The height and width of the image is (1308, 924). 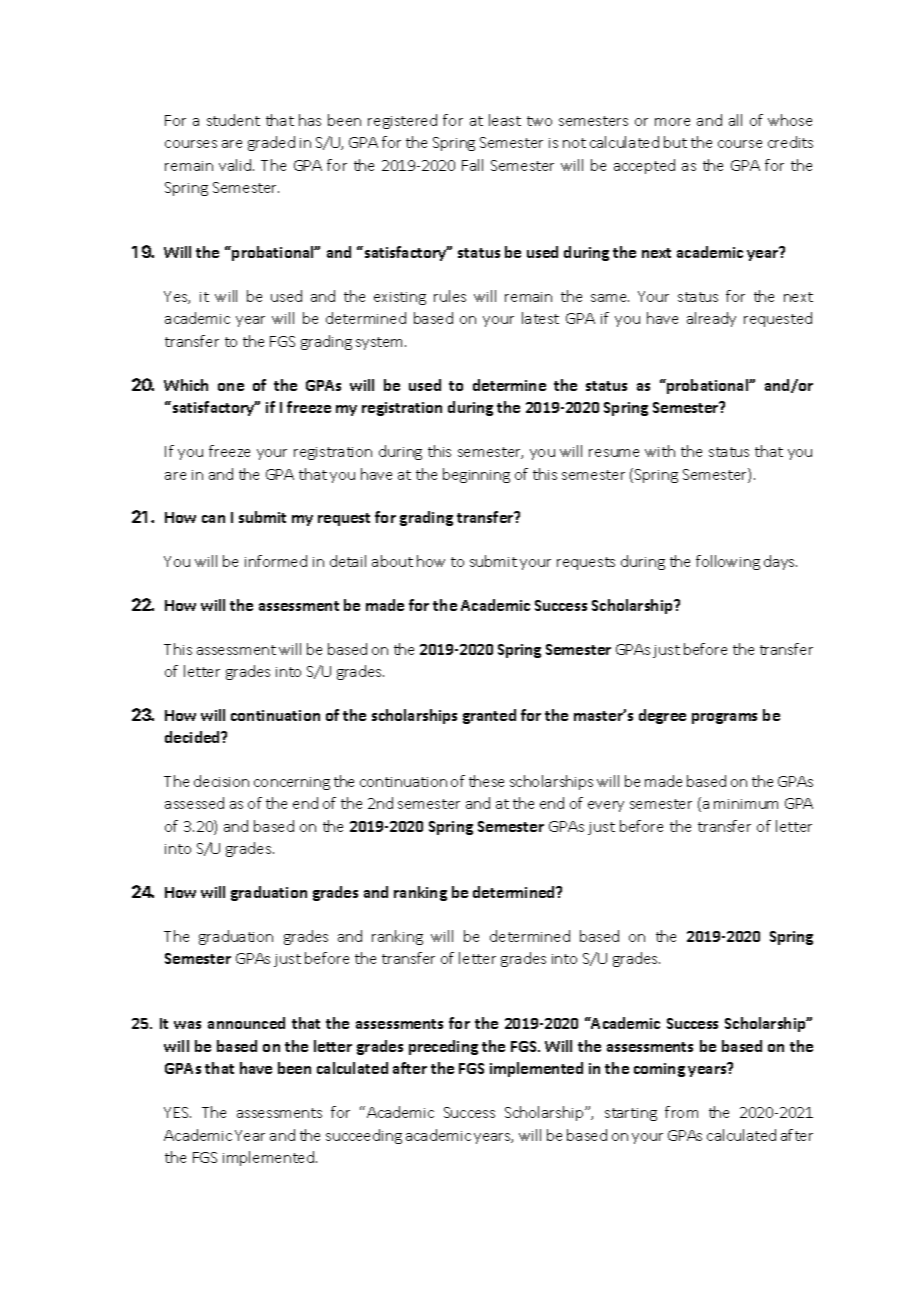 What do you see at coordinates (276, 561) in the image?
I see `informed` at bounding box center [276, 561].
